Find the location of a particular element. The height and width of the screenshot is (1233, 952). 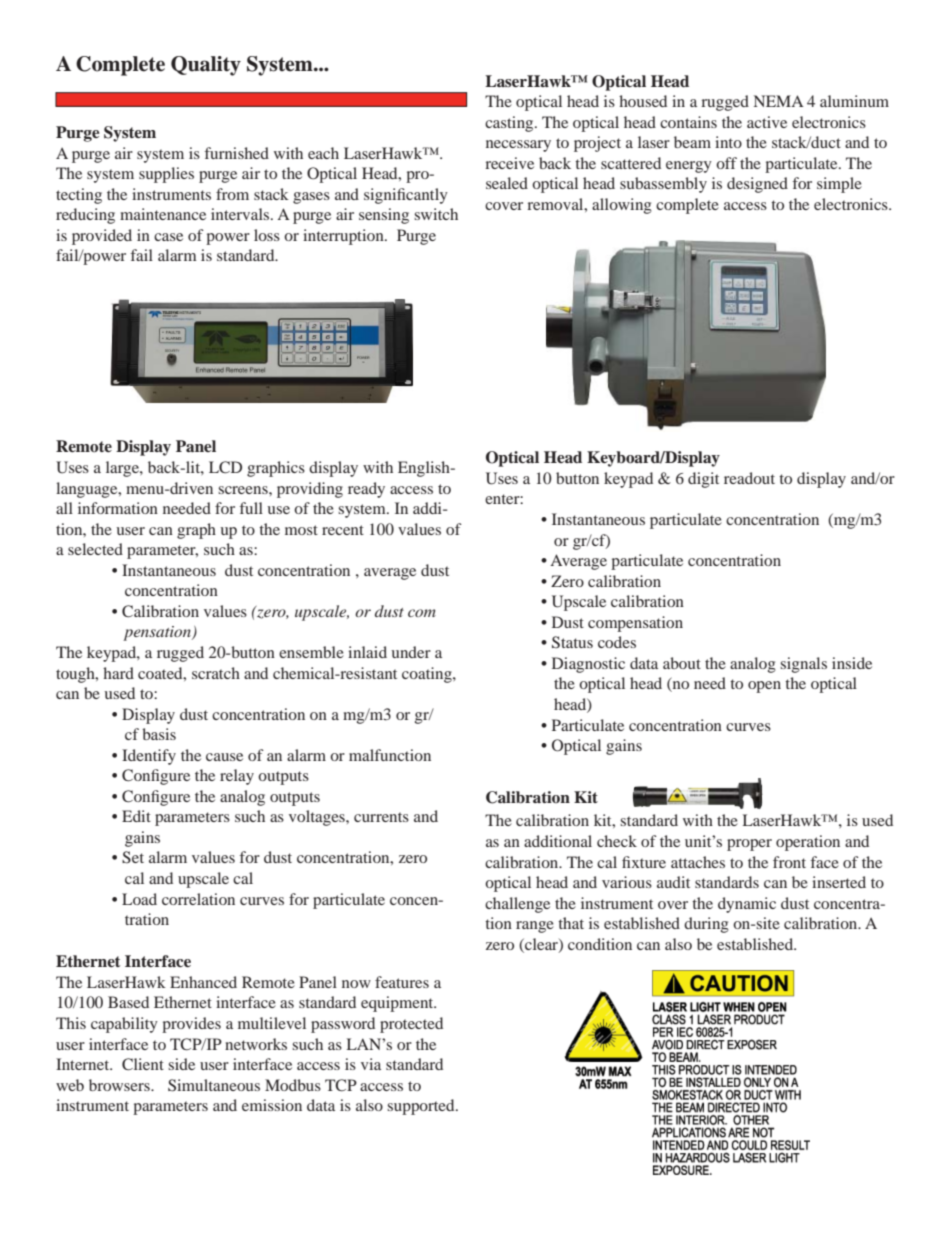

ready is located at coordinates (366, 490).
